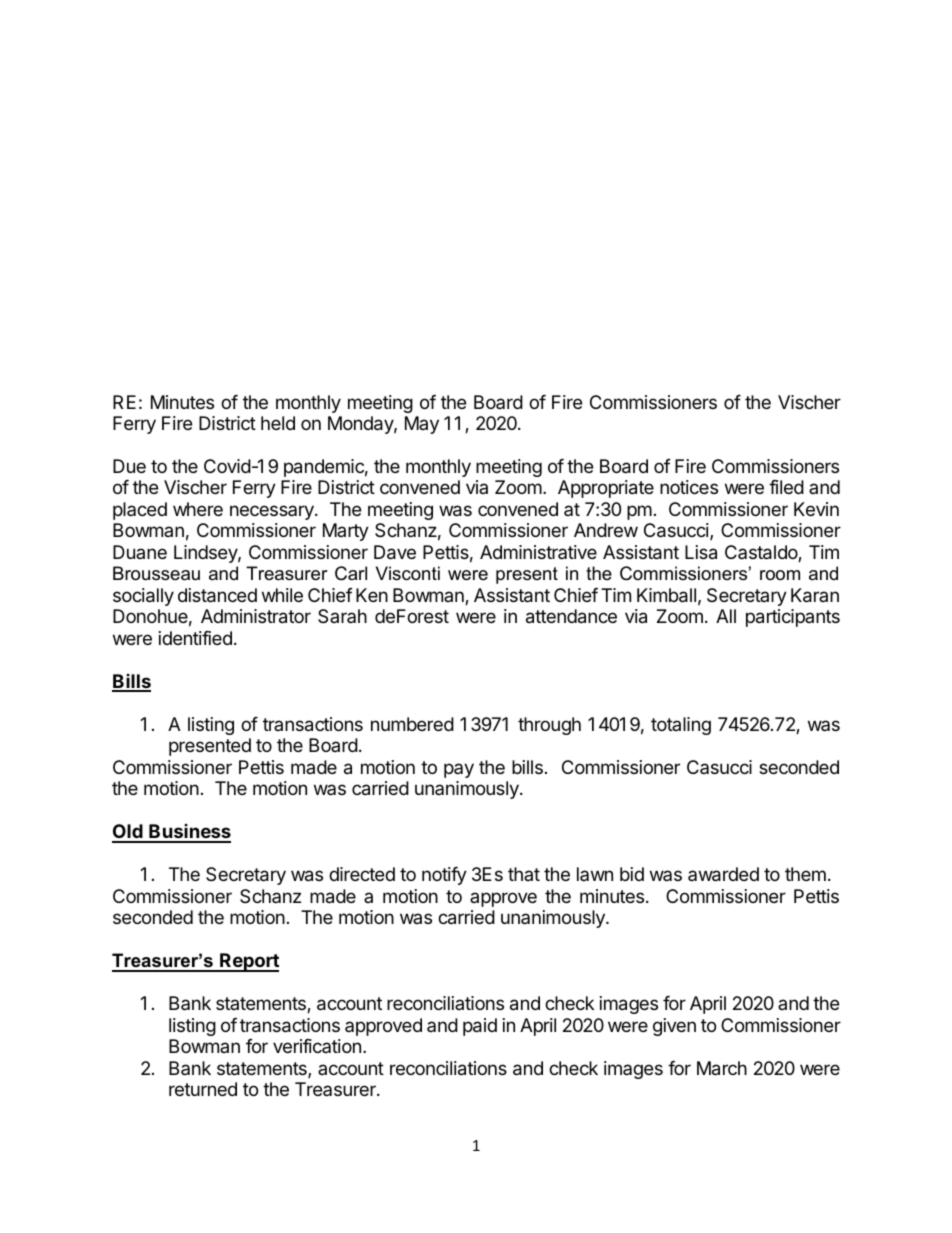 The width and height of the screenshot is (952, 1233). Describe the element at coordinates (203, 1089) in the screenshot. I see `returned` at that location.
